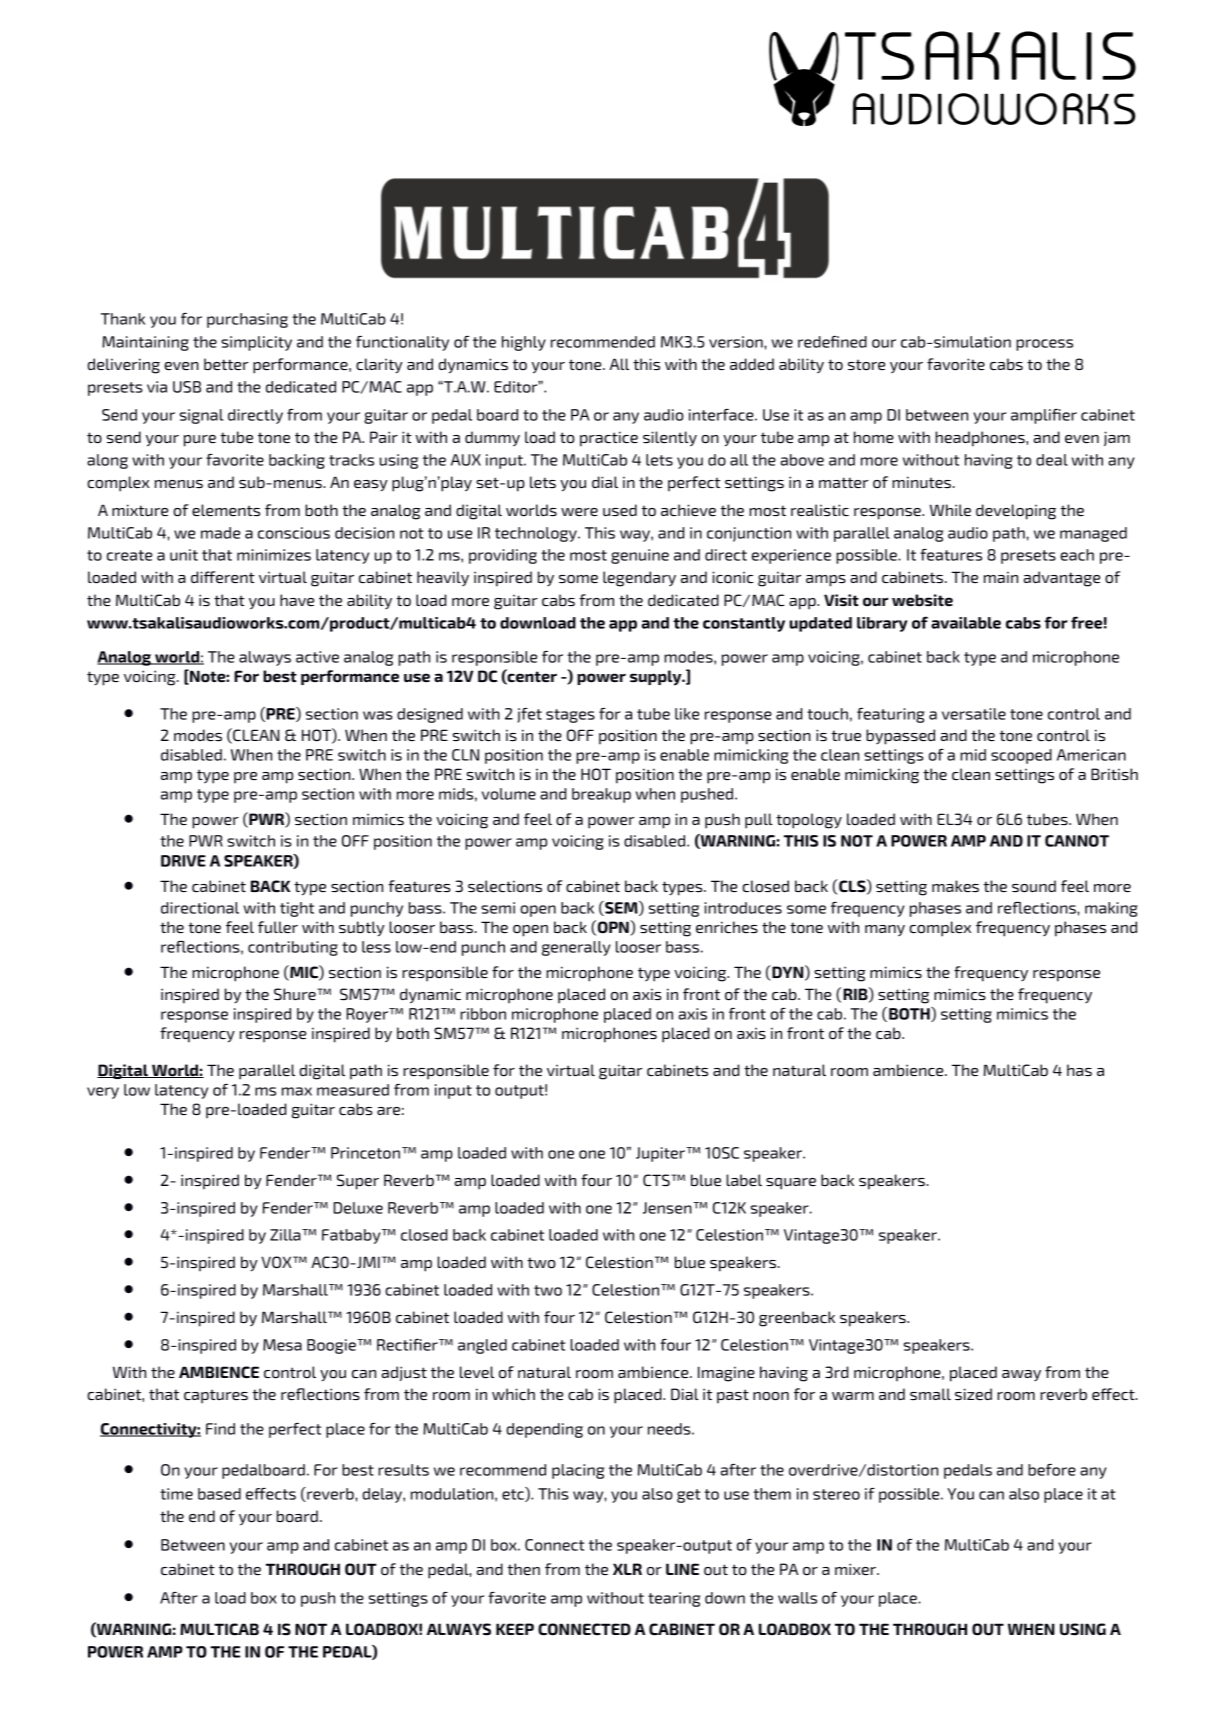  Describe the element at coordinates (317, 657) in the screenshot. I see `active` at that location.
